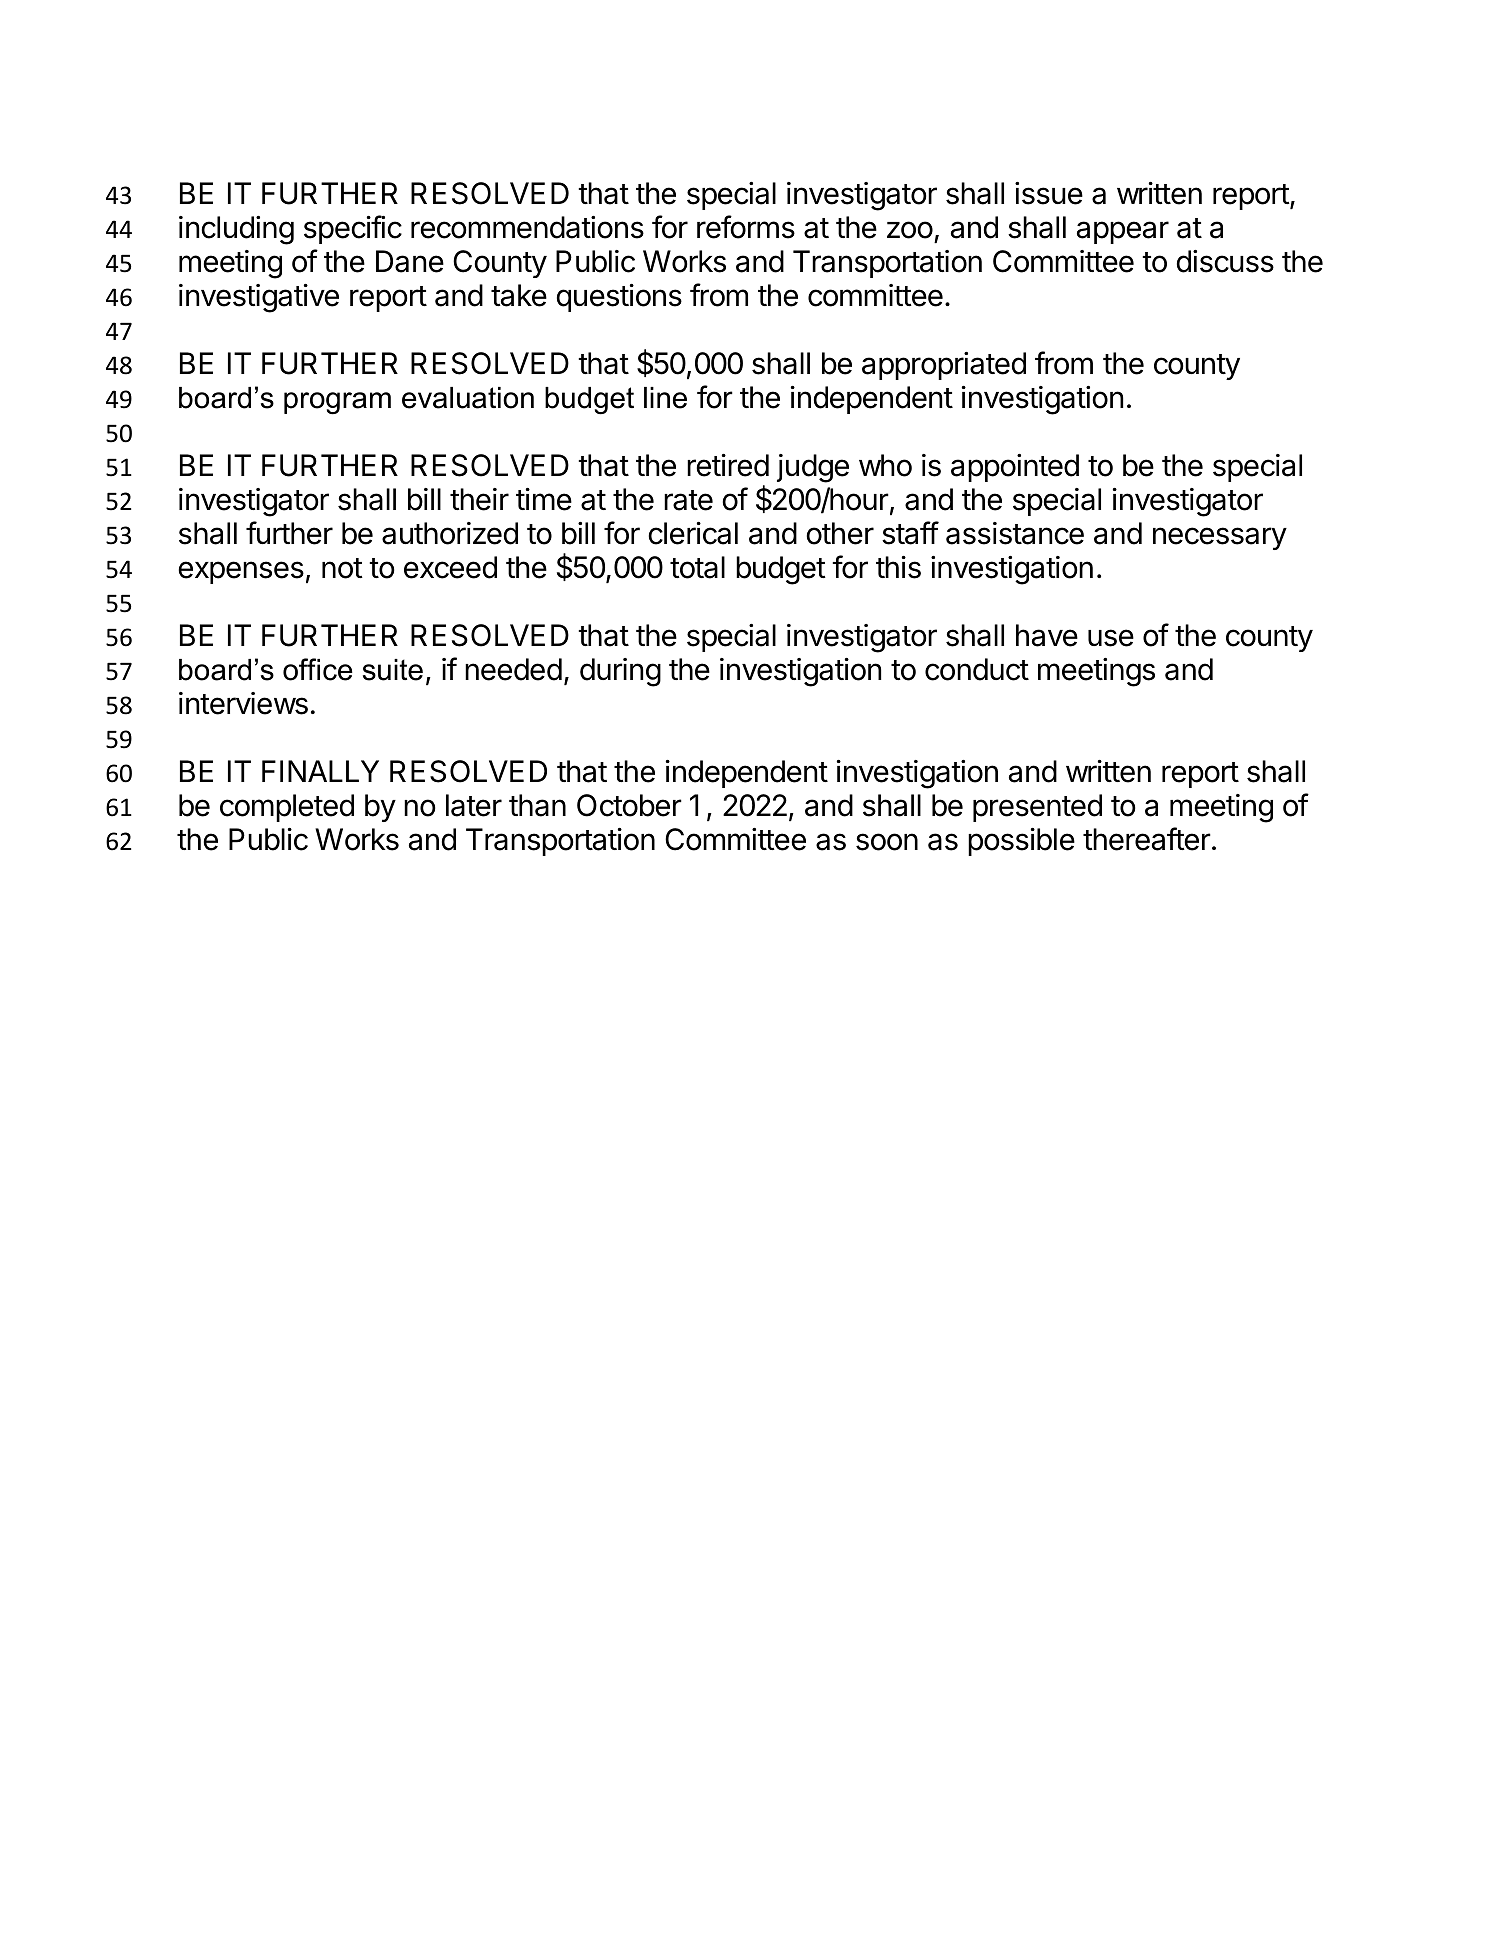 Image resolution: width=1508 pixels, height=1951 pixels. Describe the element at coordinates (337, 403) in the document. I see `program` at that location.
